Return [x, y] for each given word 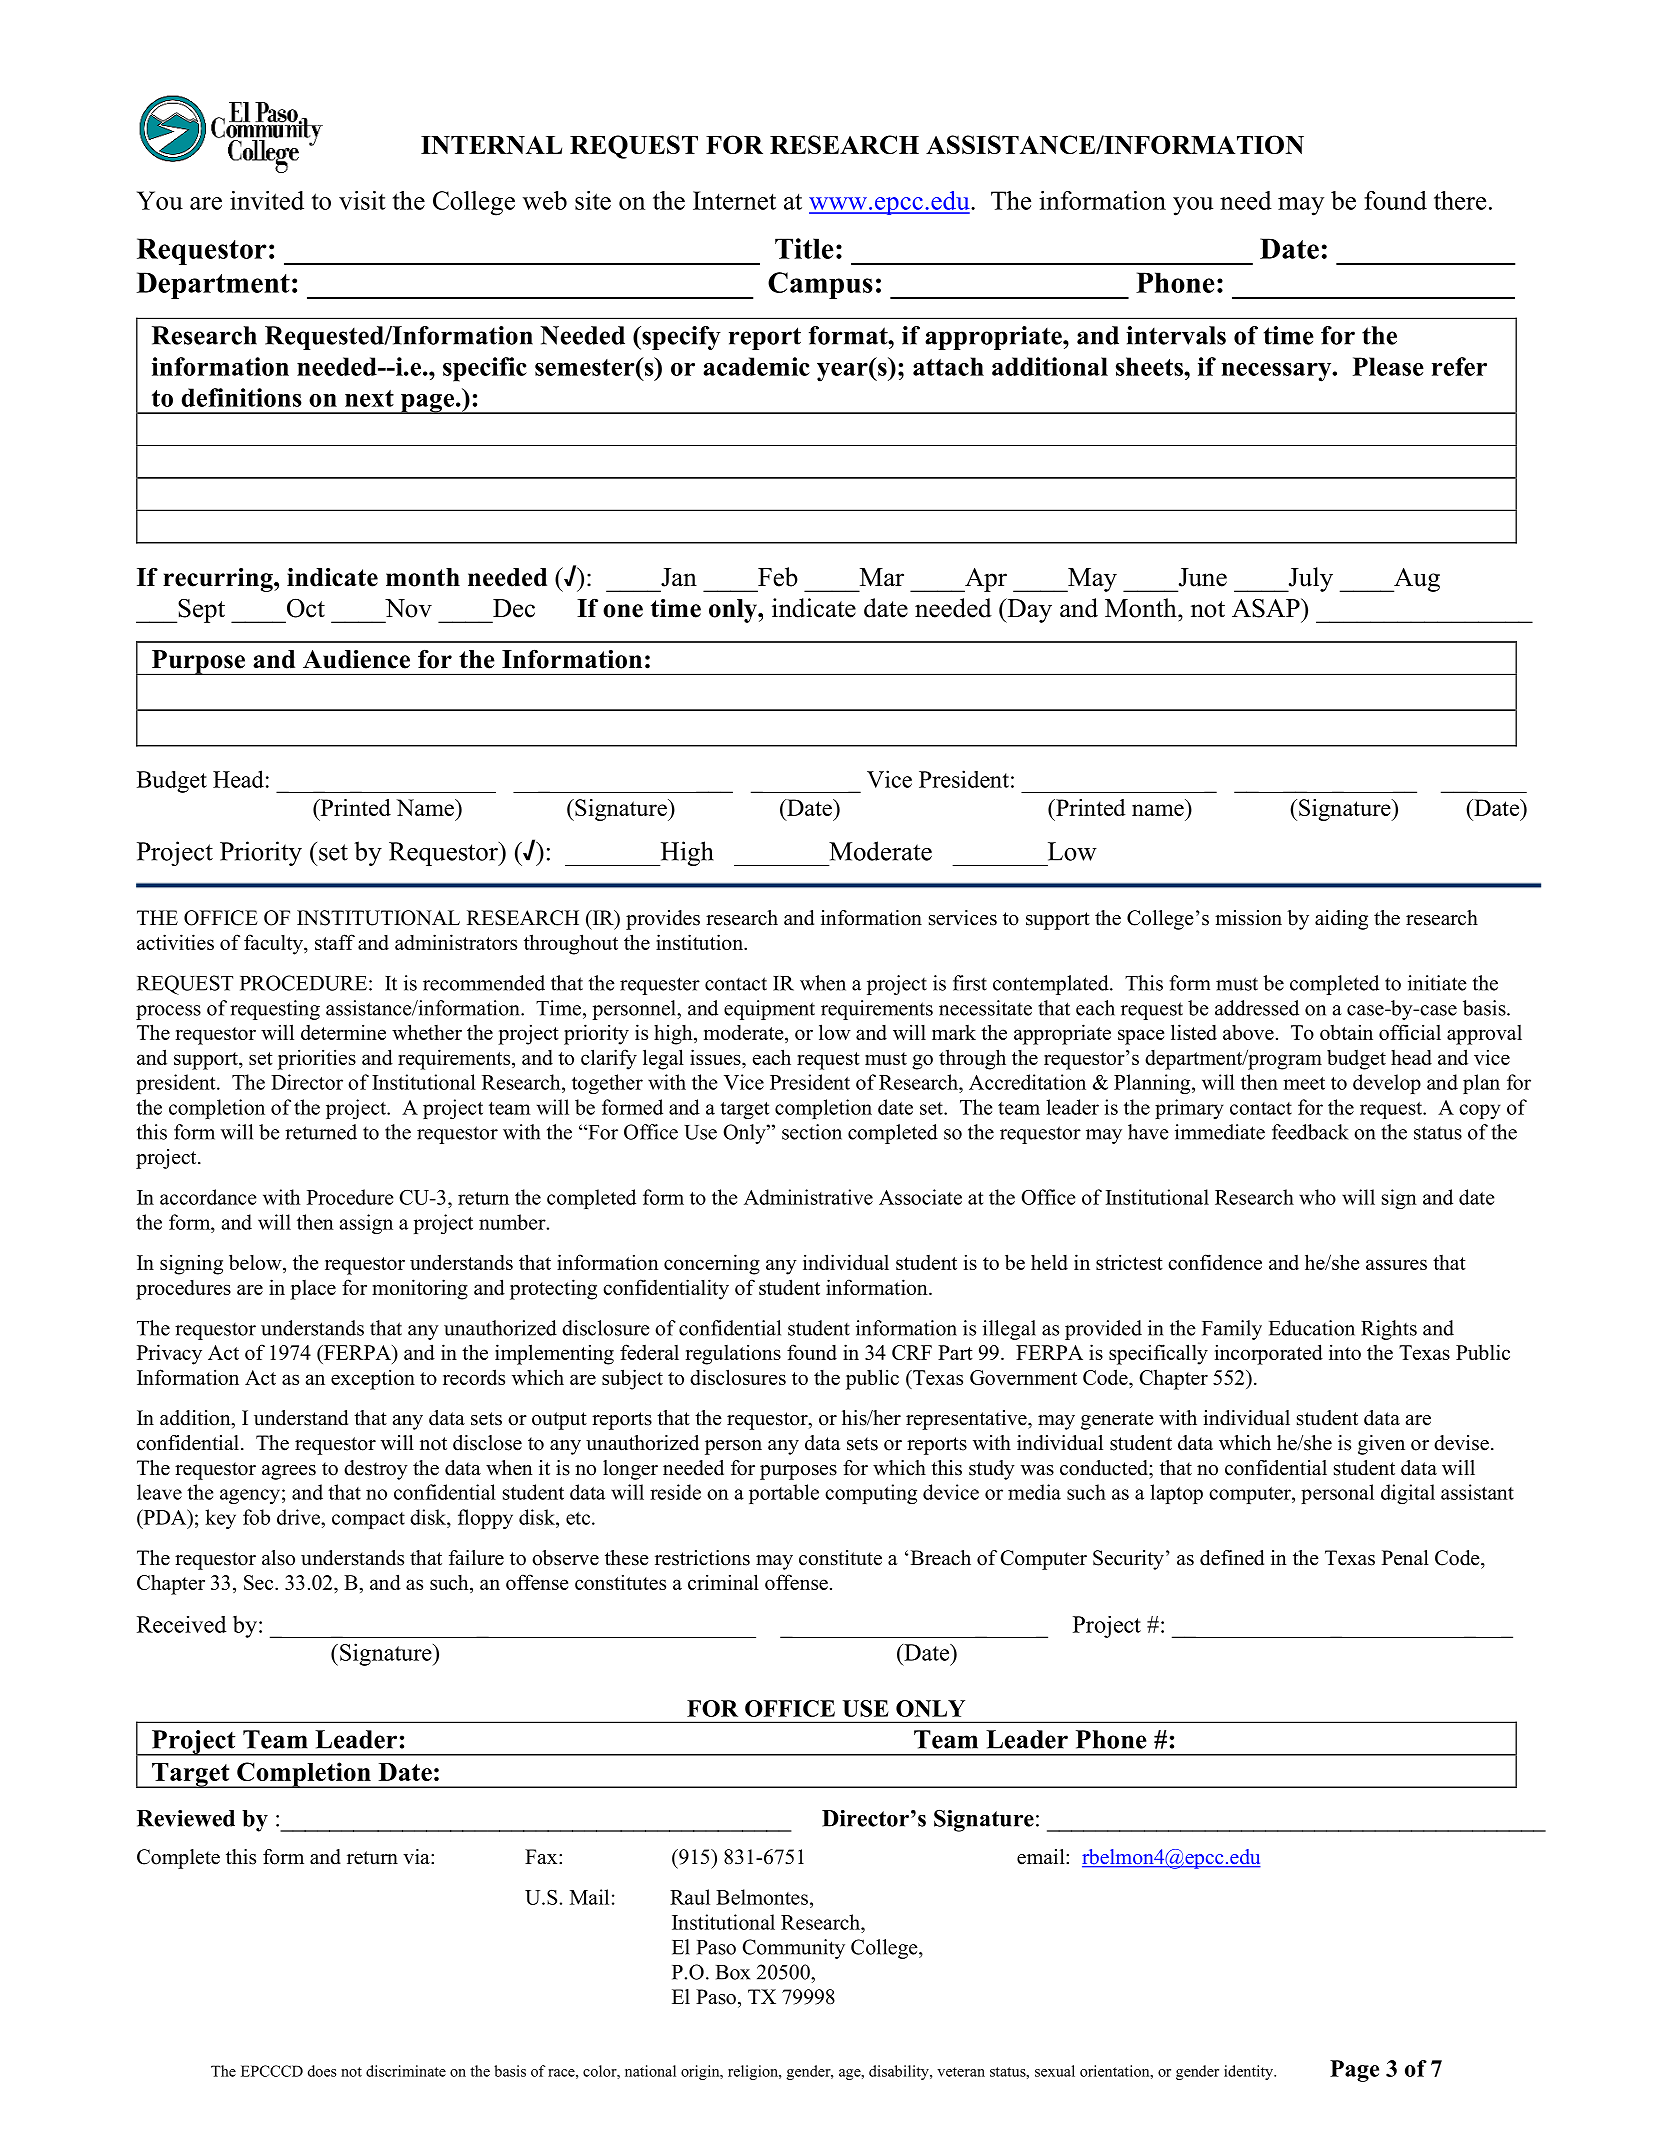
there [1460, 200]
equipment [769, 1010]
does [322, 2071]
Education [1312, 1328]
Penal [1405, 1558]
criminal [723, 1582]
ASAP [1267, 608]
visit [362, 200]
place [313, 1290]
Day [1028, 610]
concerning [712, 1264]
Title [804, 248]
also [278, 1558]
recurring [219, 580]
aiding [1341, 920]
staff [335, 942]
